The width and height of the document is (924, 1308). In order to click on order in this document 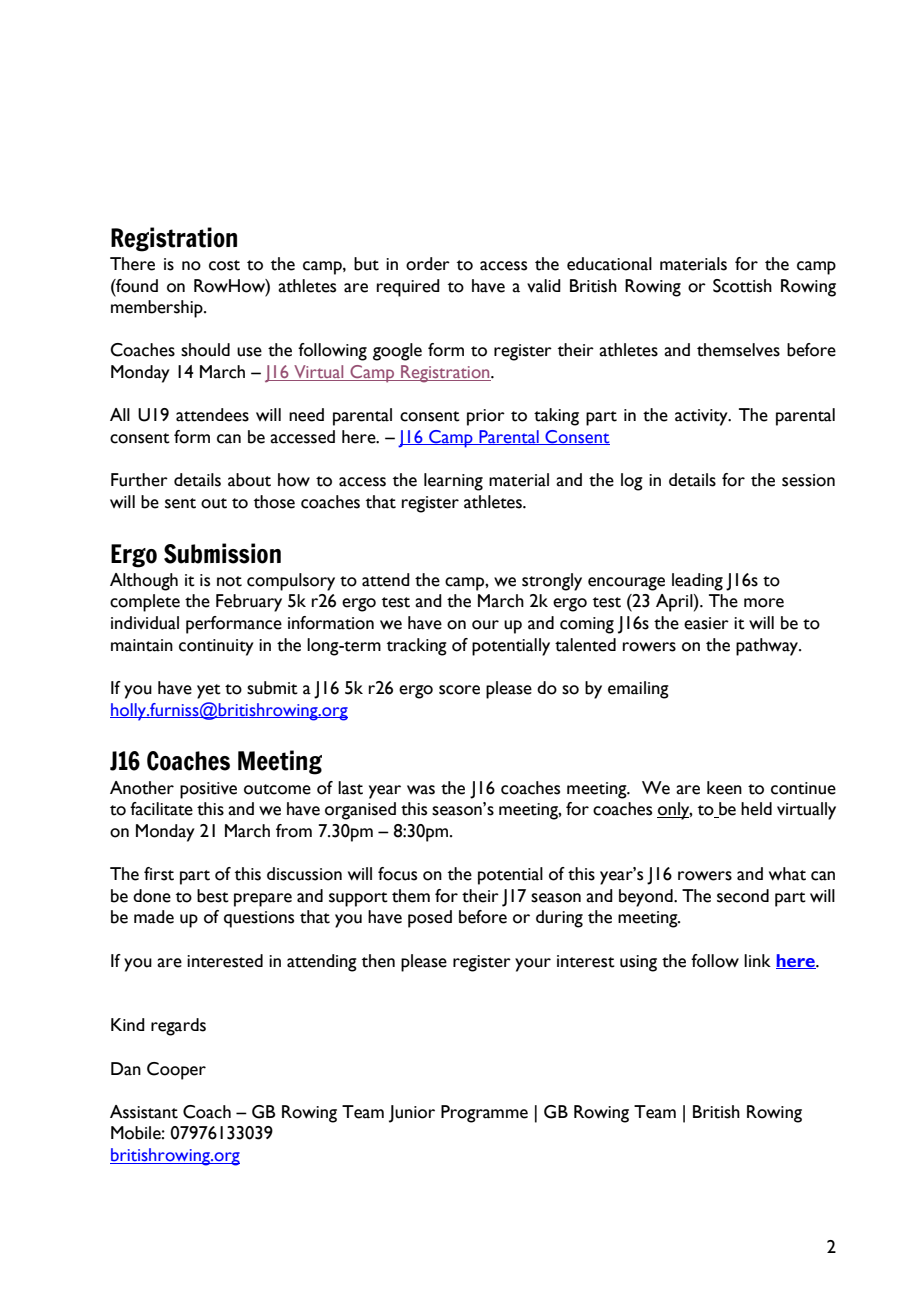, I will do `click(428, 264)`.
